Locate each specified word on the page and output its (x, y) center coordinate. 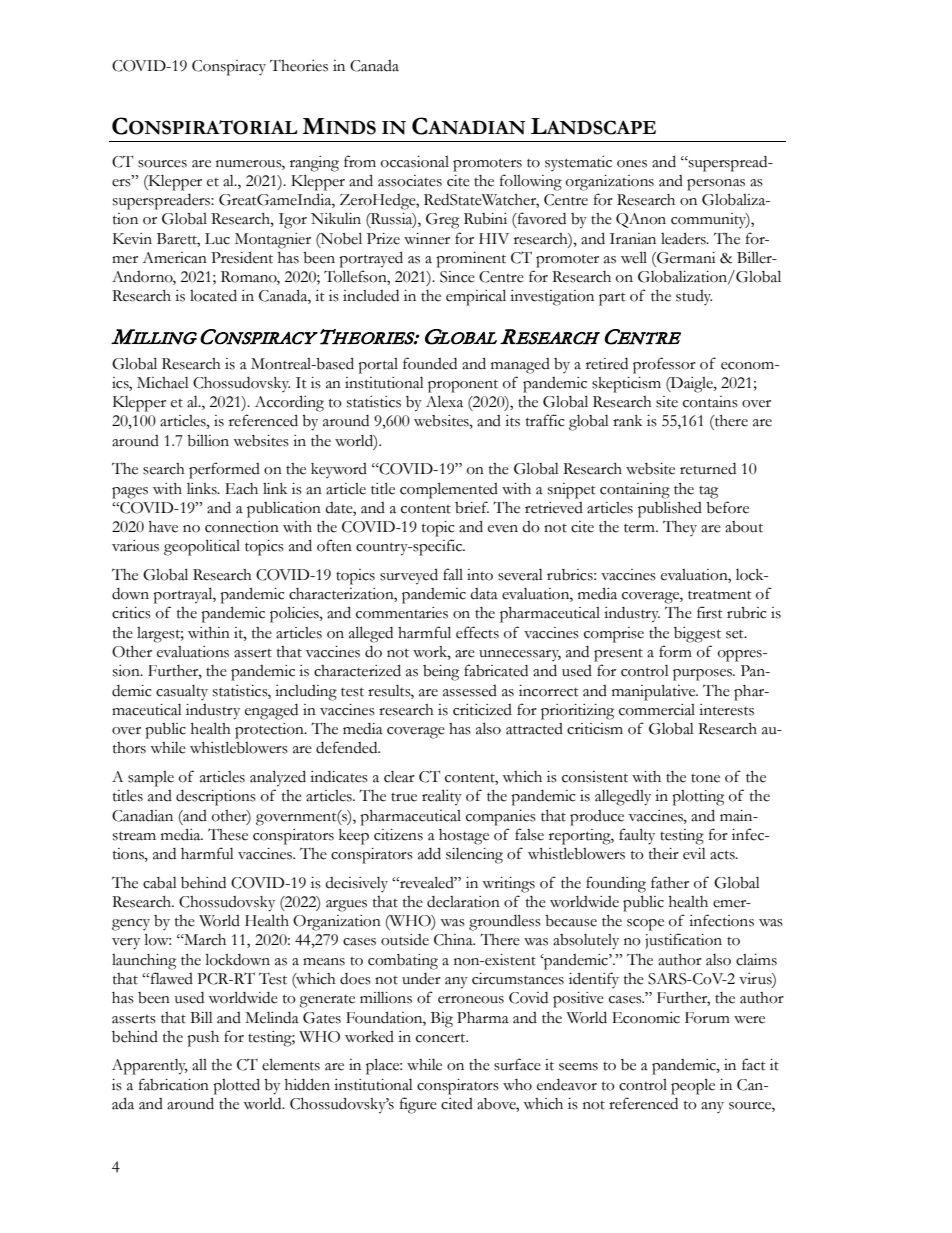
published (670, 509)
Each (241, 489)
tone (705, 778)
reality (442, 797)
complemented (449, 490)
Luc (217, 239)
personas (716, 185)
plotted (236, 1086)
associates (410, 181)
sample (151, 779)
